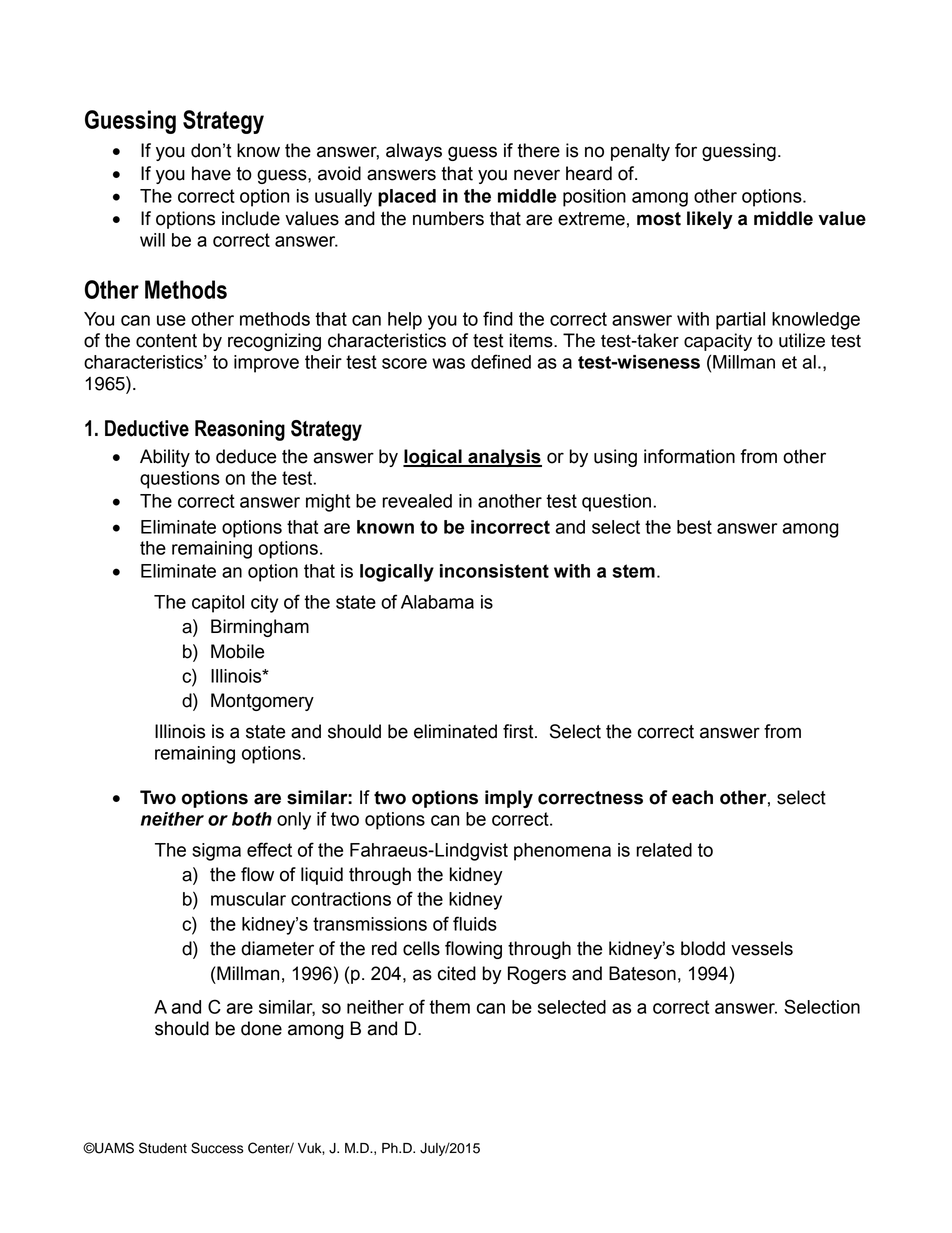 This image has width=952, height=1233. Describe the element at coordinates (217, 1148) in the image. I see `Success` at that location.
